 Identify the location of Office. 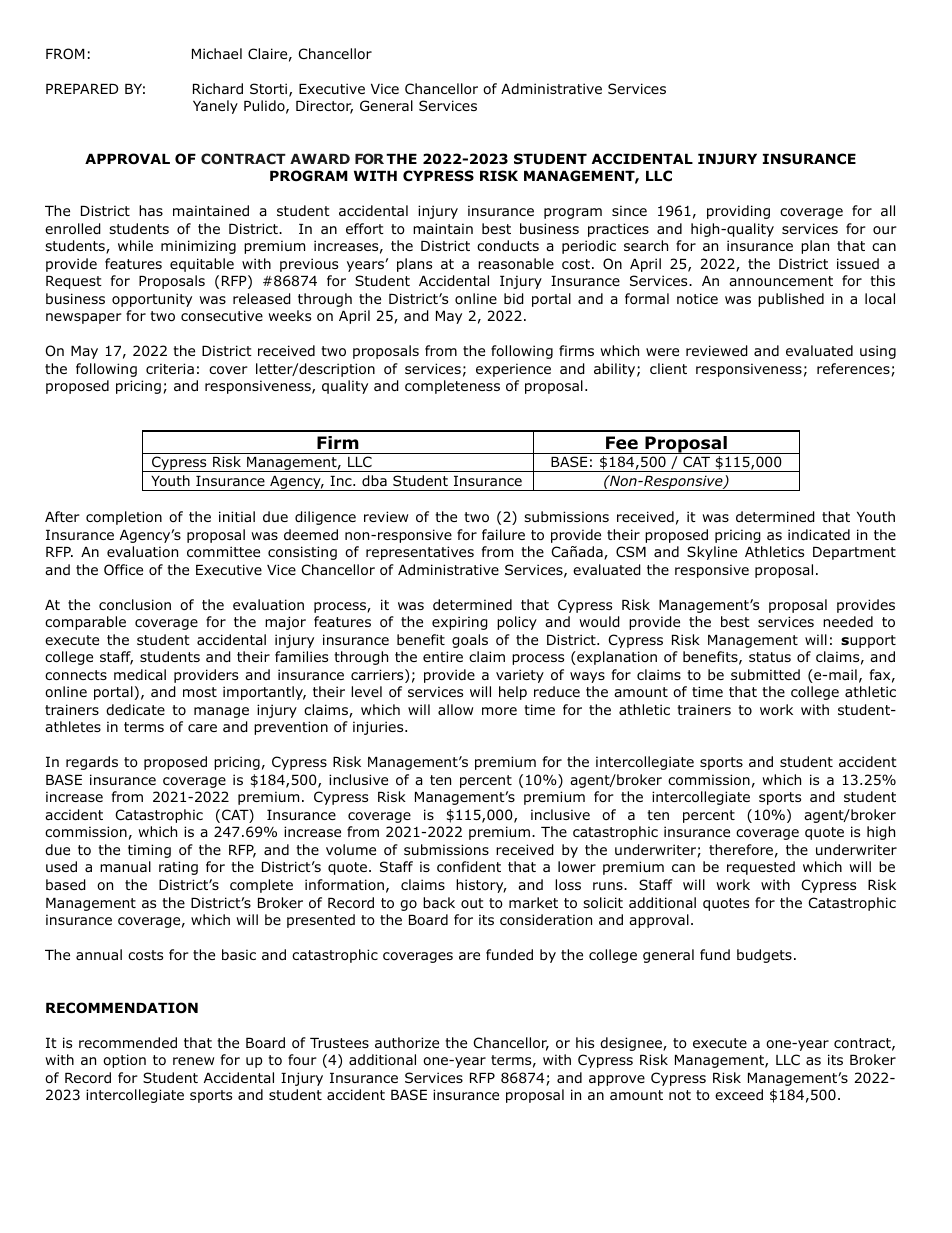
(123, 569).
